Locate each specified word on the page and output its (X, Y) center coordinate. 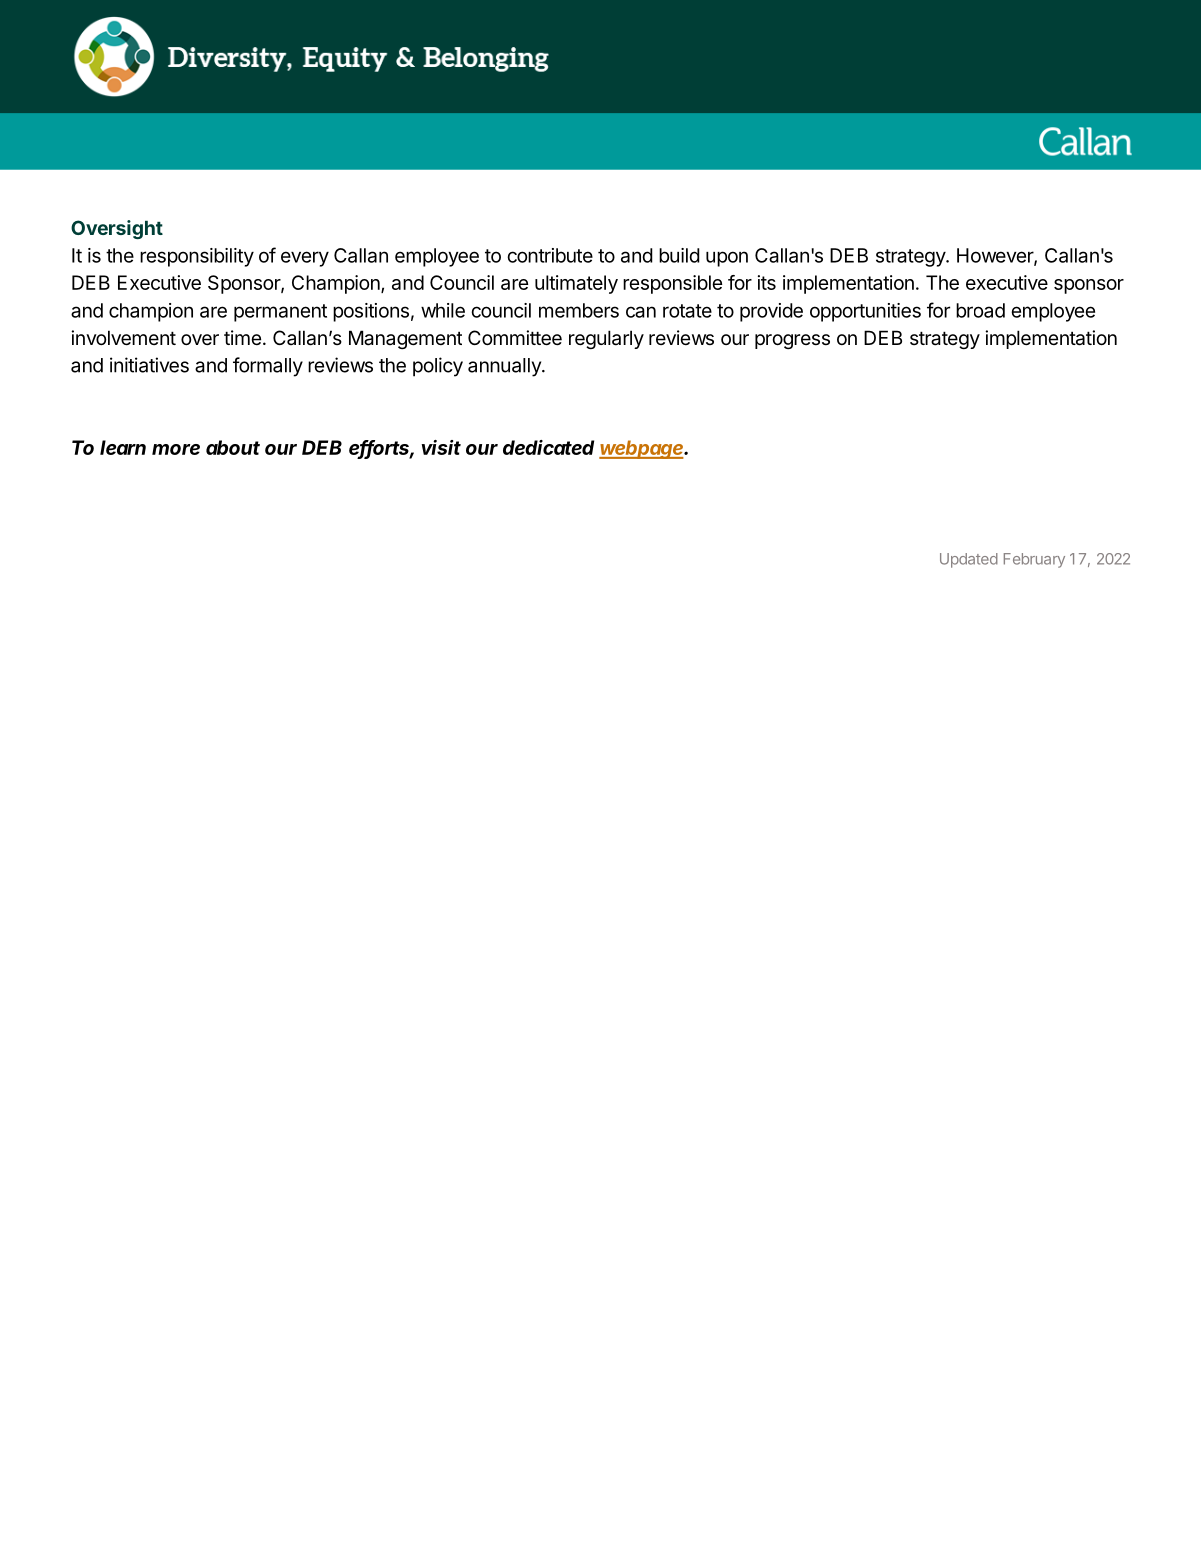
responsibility (197, 257)
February (1034, 560)
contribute (550, 255)
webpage (642, 449)
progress (792, 341)
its (767, 282)
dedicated (548, 447)
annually (505, 367)
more (176, 449)
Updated (969, 560)
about (233, 447)
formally (268, 367)
